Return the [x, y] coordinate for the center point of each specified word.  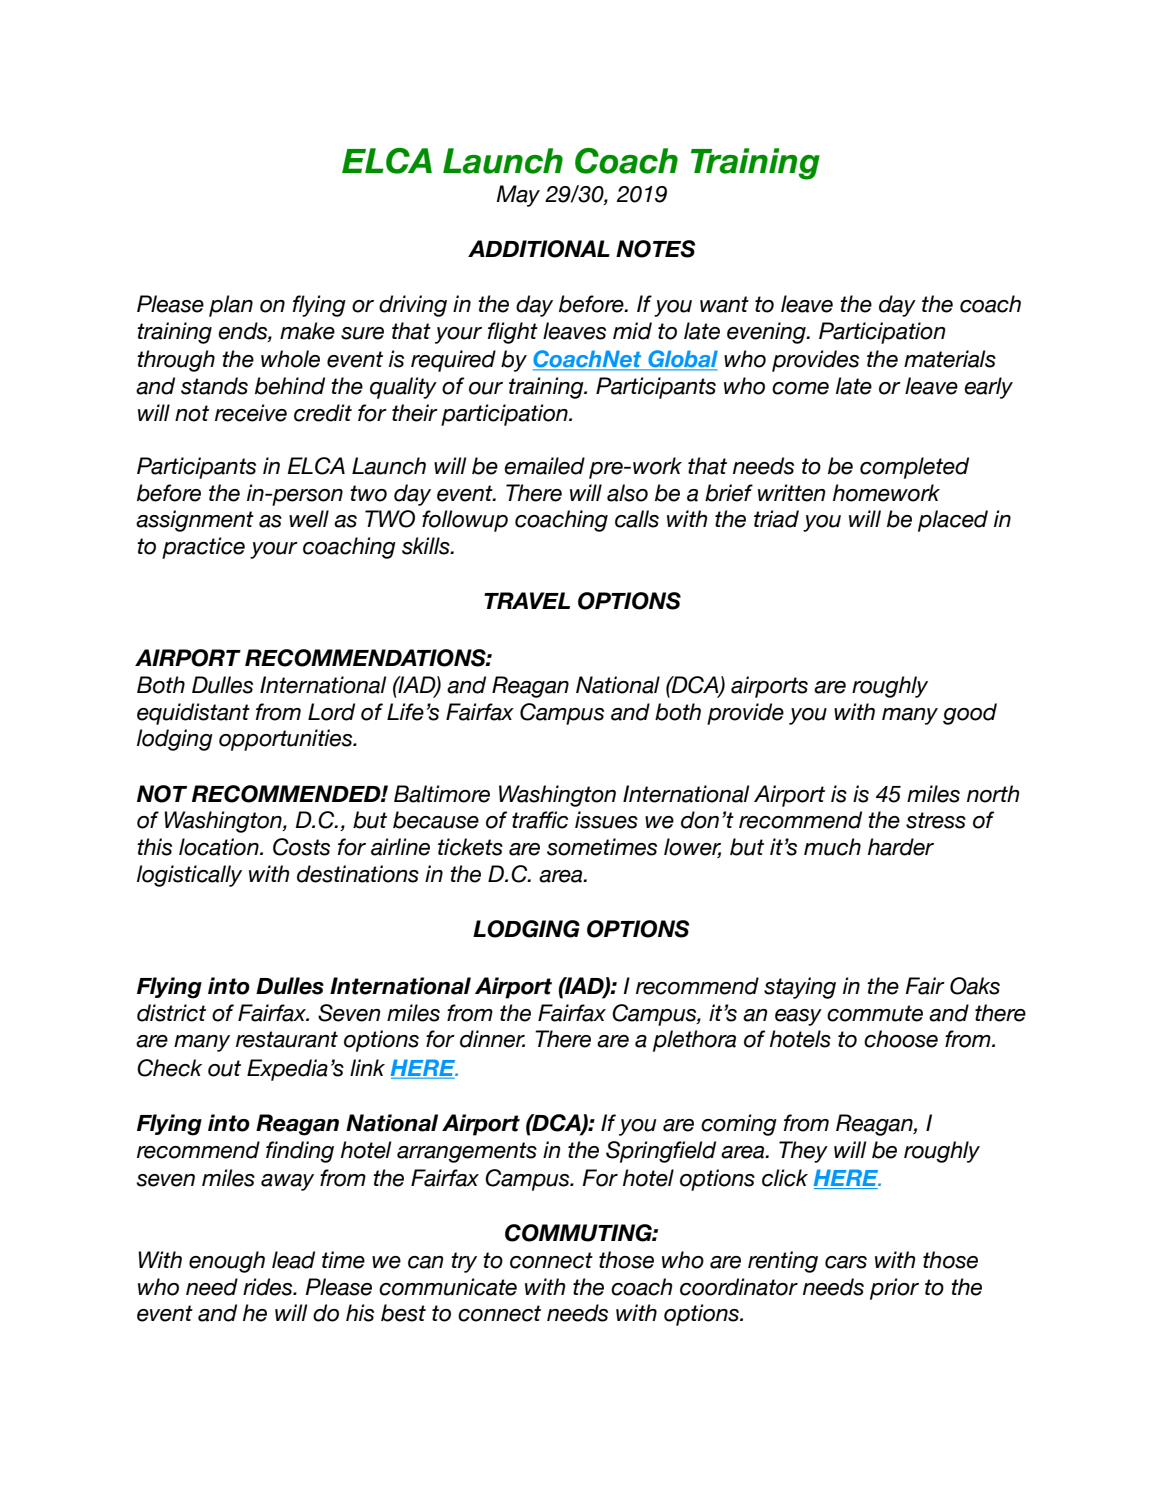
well [309, 519]
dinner [492, 1039]
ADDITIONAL [539, 249]
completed [914, 468]
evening [767, 333]
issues [606, 820]
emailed [544, 466]
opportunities [287, 740]
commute [875, 1013]
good [970, 714]
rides [269, 1287]
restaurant [287, 1039]
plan [231, 306]
